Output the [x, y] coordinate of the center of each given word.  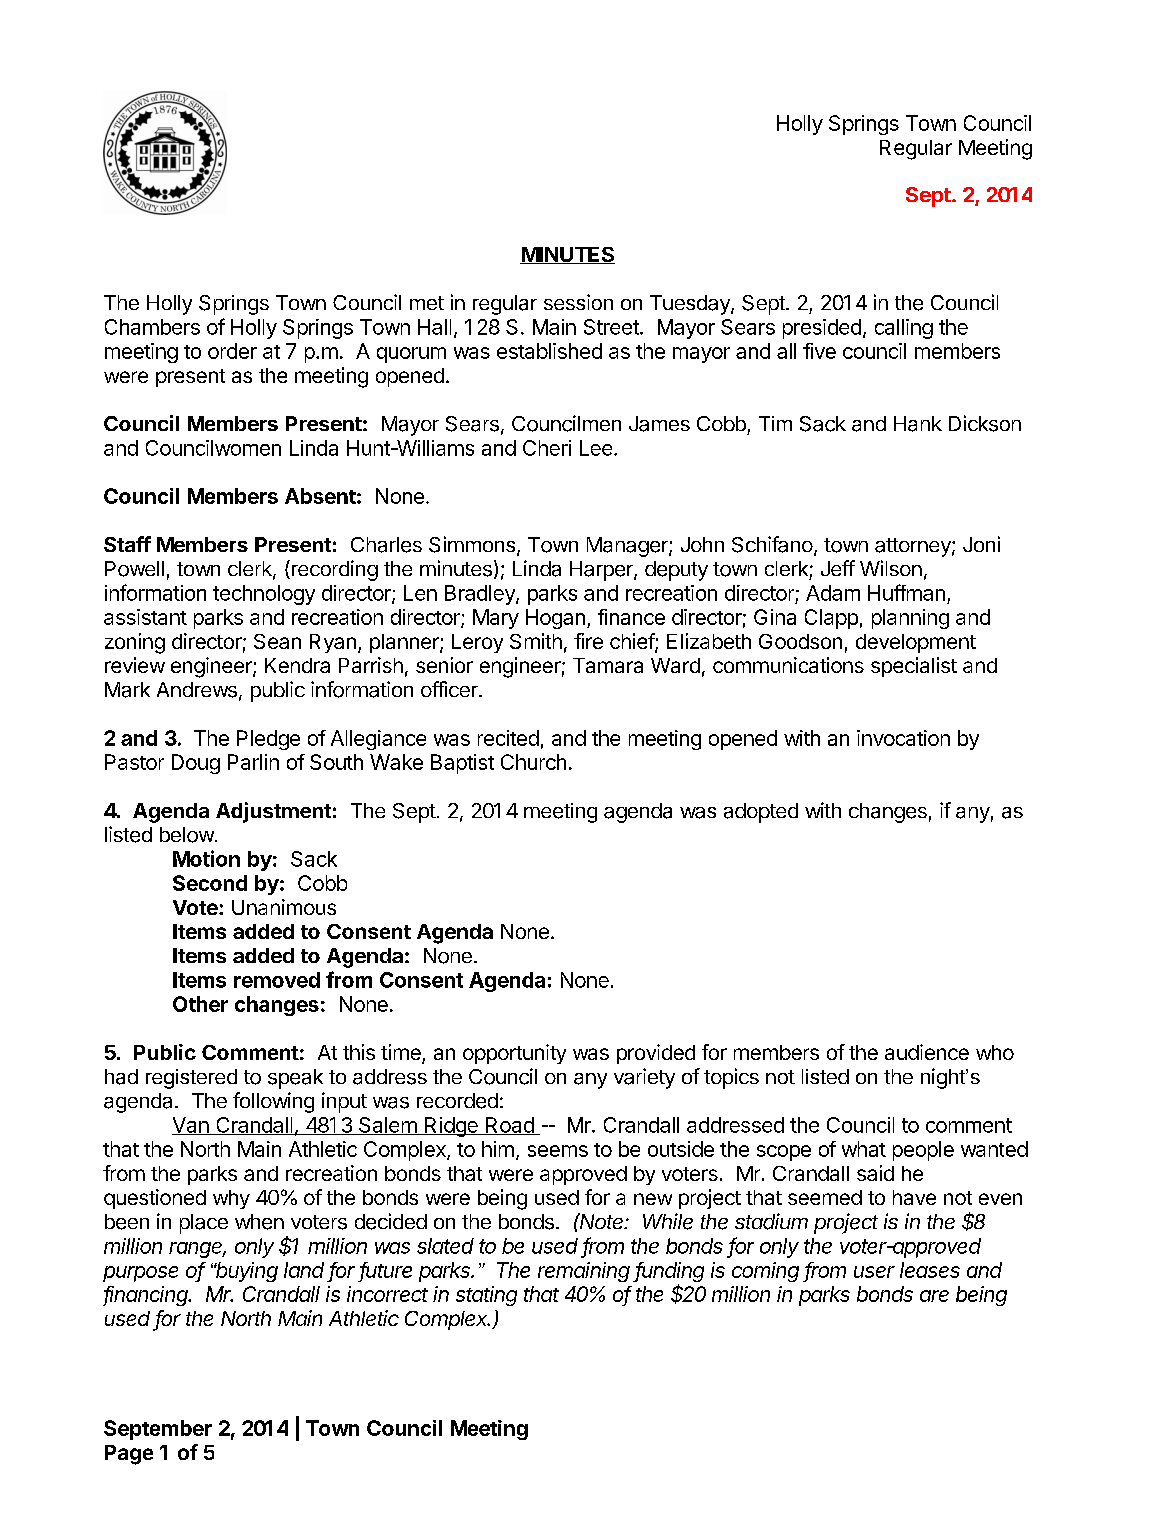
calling [904, 329]
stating [486, 1296]
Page [129, 1455]
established [549, 351]
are [934, 1296]
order [232, 351]
